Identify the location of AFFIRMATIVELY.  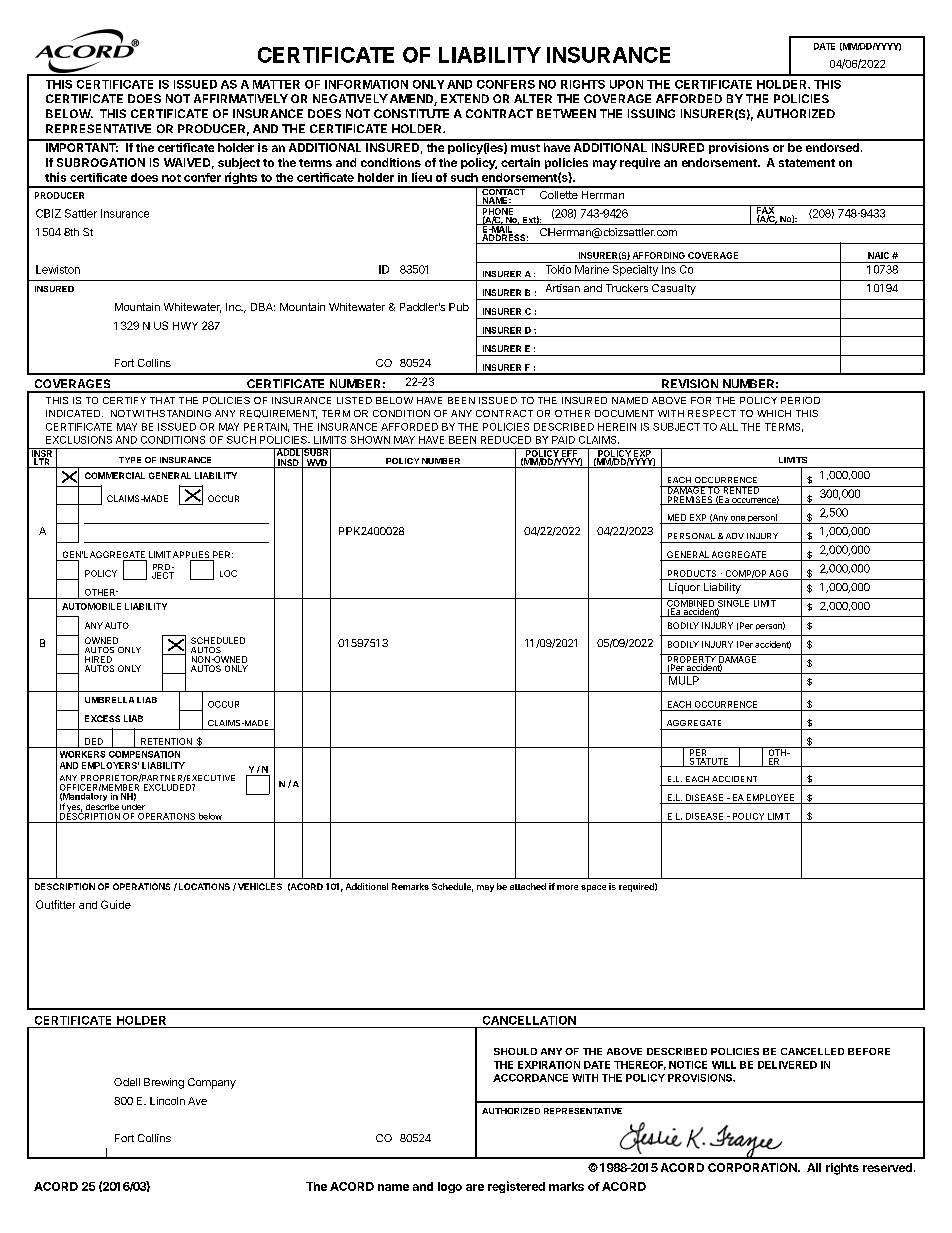
(241, 98).
